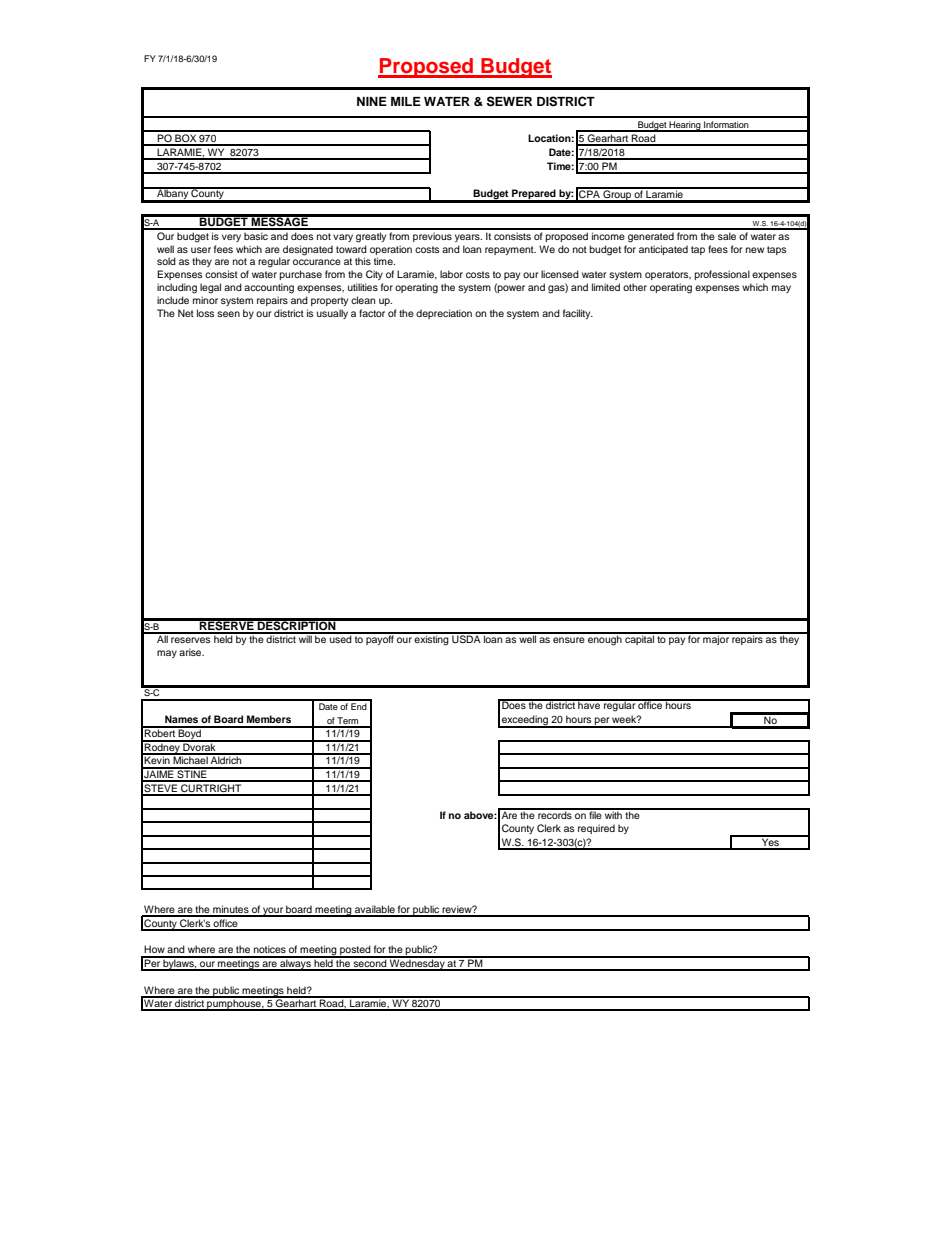 This image has width=952, height=1233. I want to click on arise, so click(191, 652).
